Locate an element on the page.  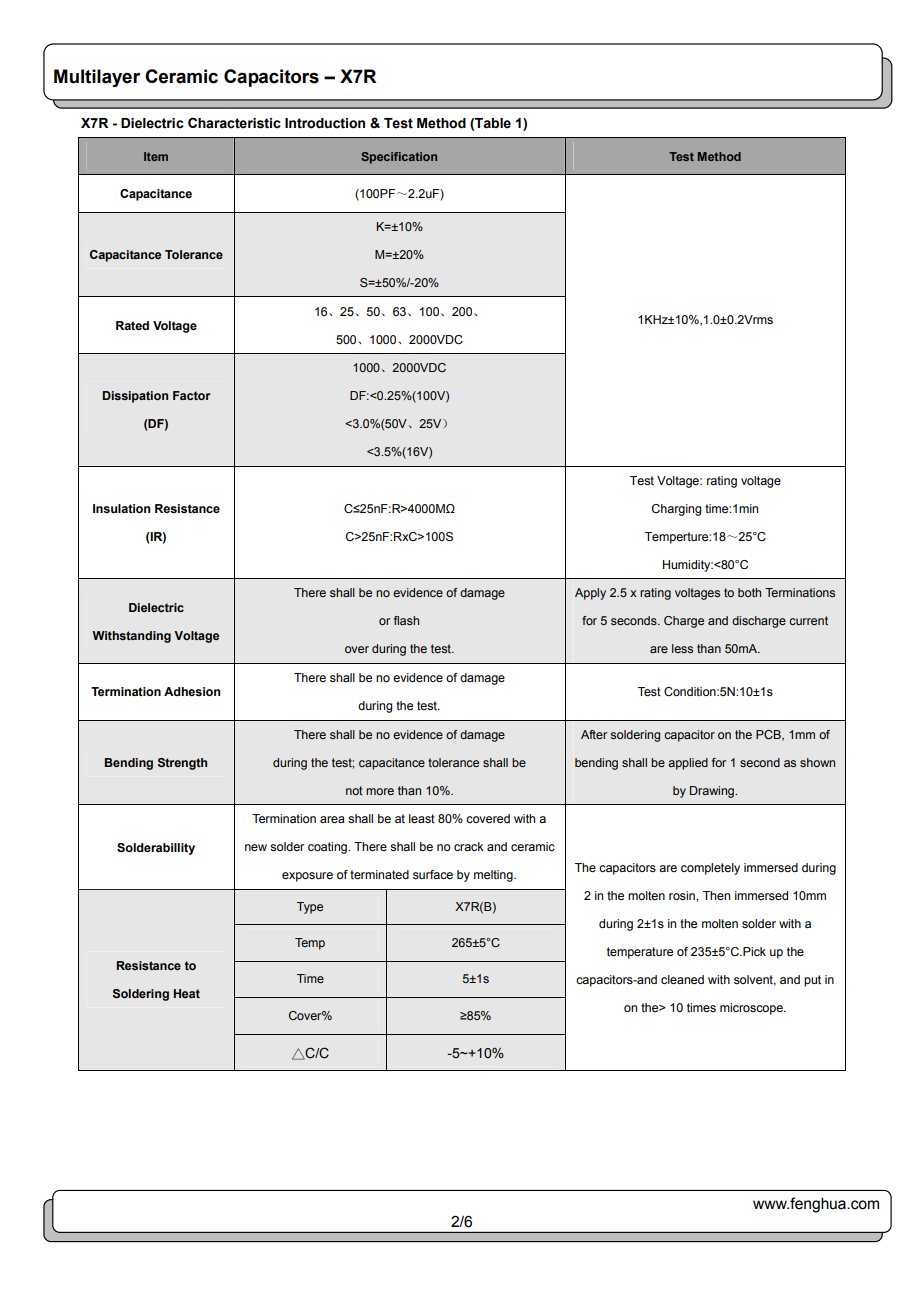
Specification is located at coordinates (399, 158).
